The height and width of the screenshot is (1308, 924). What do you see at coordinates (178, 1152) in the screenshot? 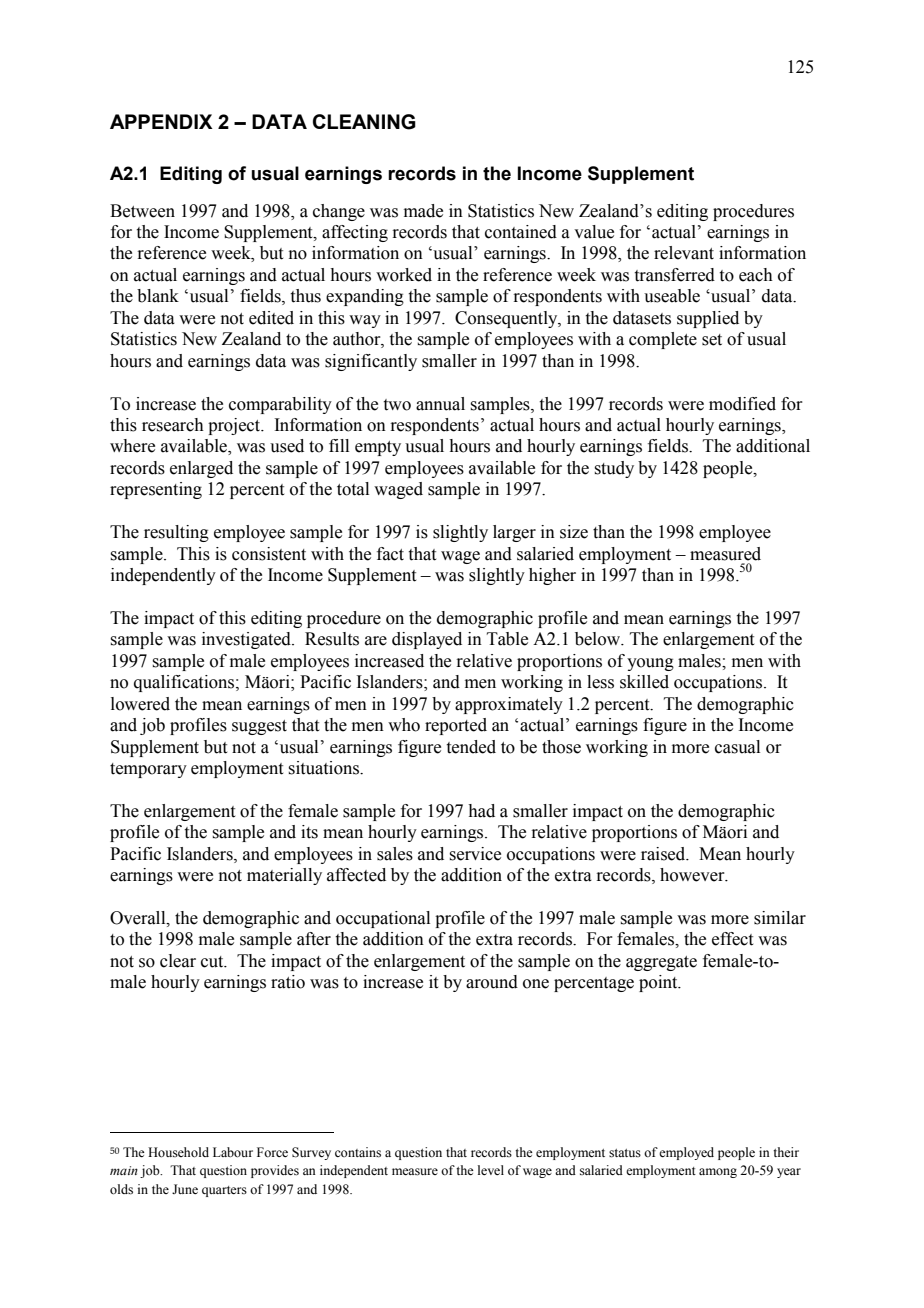
I see `Household` at bounding box center [178, 1152].
